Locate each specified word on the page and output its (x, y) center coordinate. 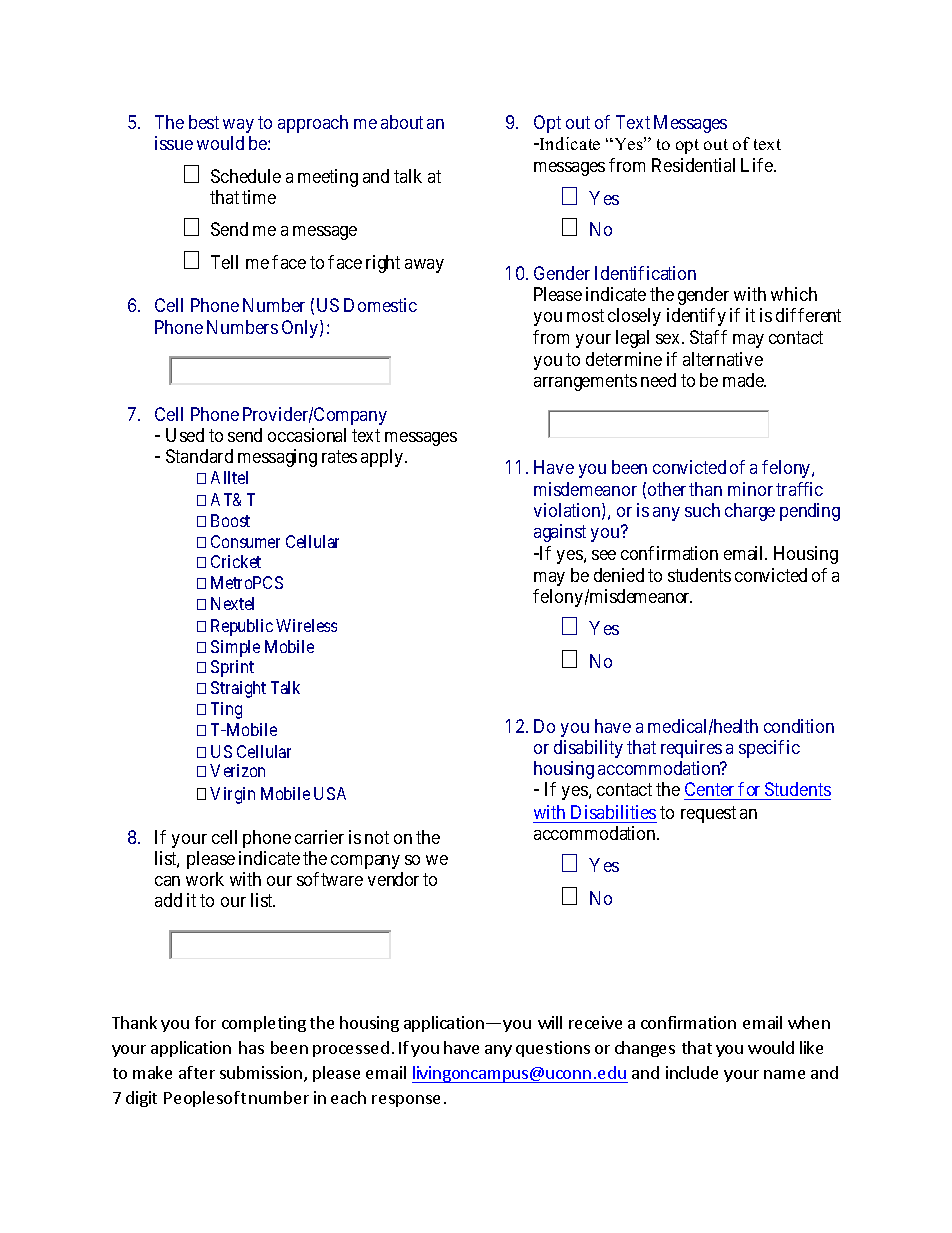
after (197, 1072)
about (402, 122)
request (708, 814)
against (560, 533)
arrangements (585, 382)
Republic (242, 627)
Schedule (246, 176)
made (744, 380)
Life (758, 165)
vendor (393, 879)
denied (619, 575)
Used (185, 435)
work (205, 879)
